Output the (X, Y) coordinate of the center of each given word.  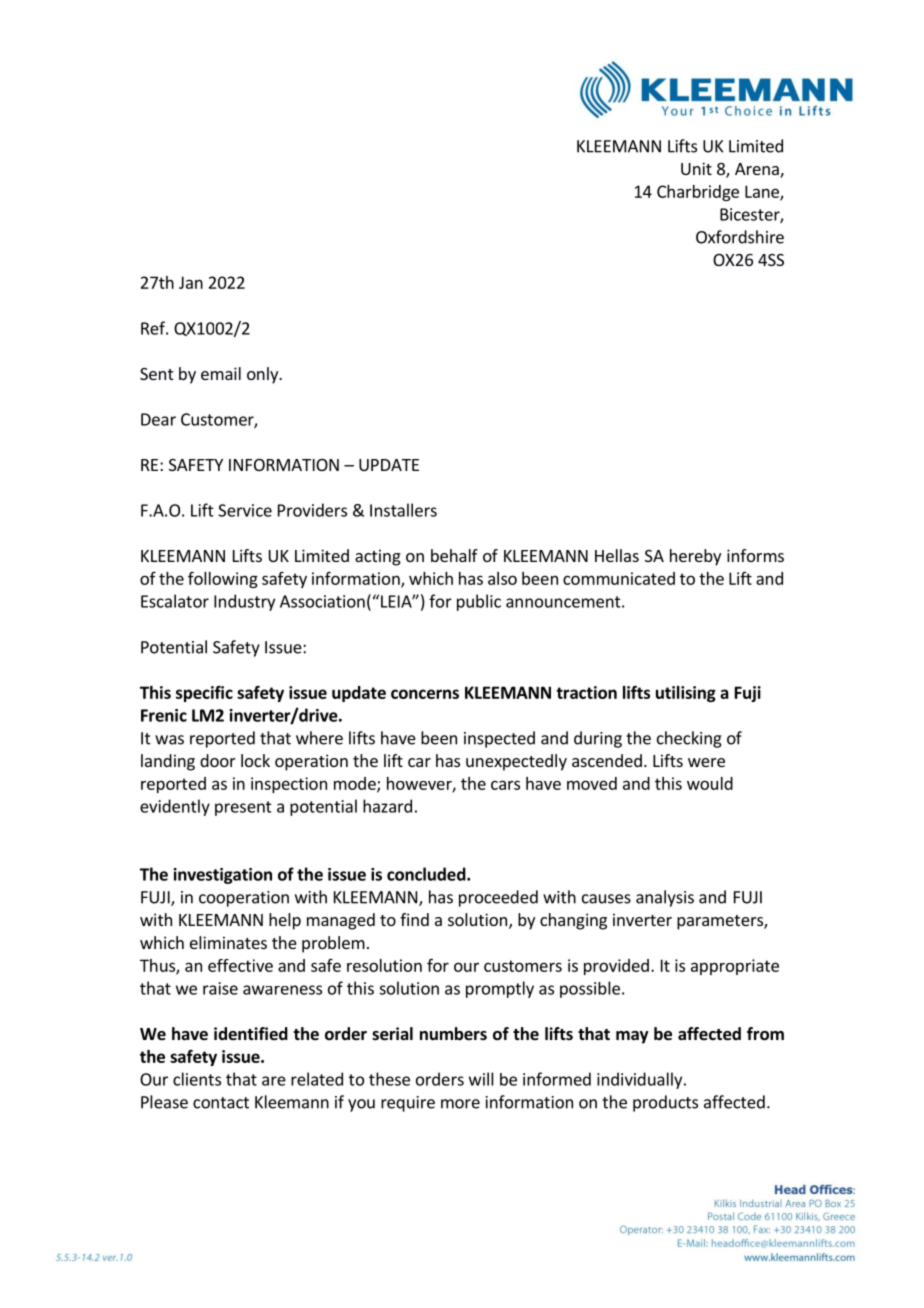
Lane (763, 192)
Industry (244, 602)
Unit (696, 168)
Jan (191, 282)
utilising (686, 694)
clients (197, 1079)
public (479, 602)
